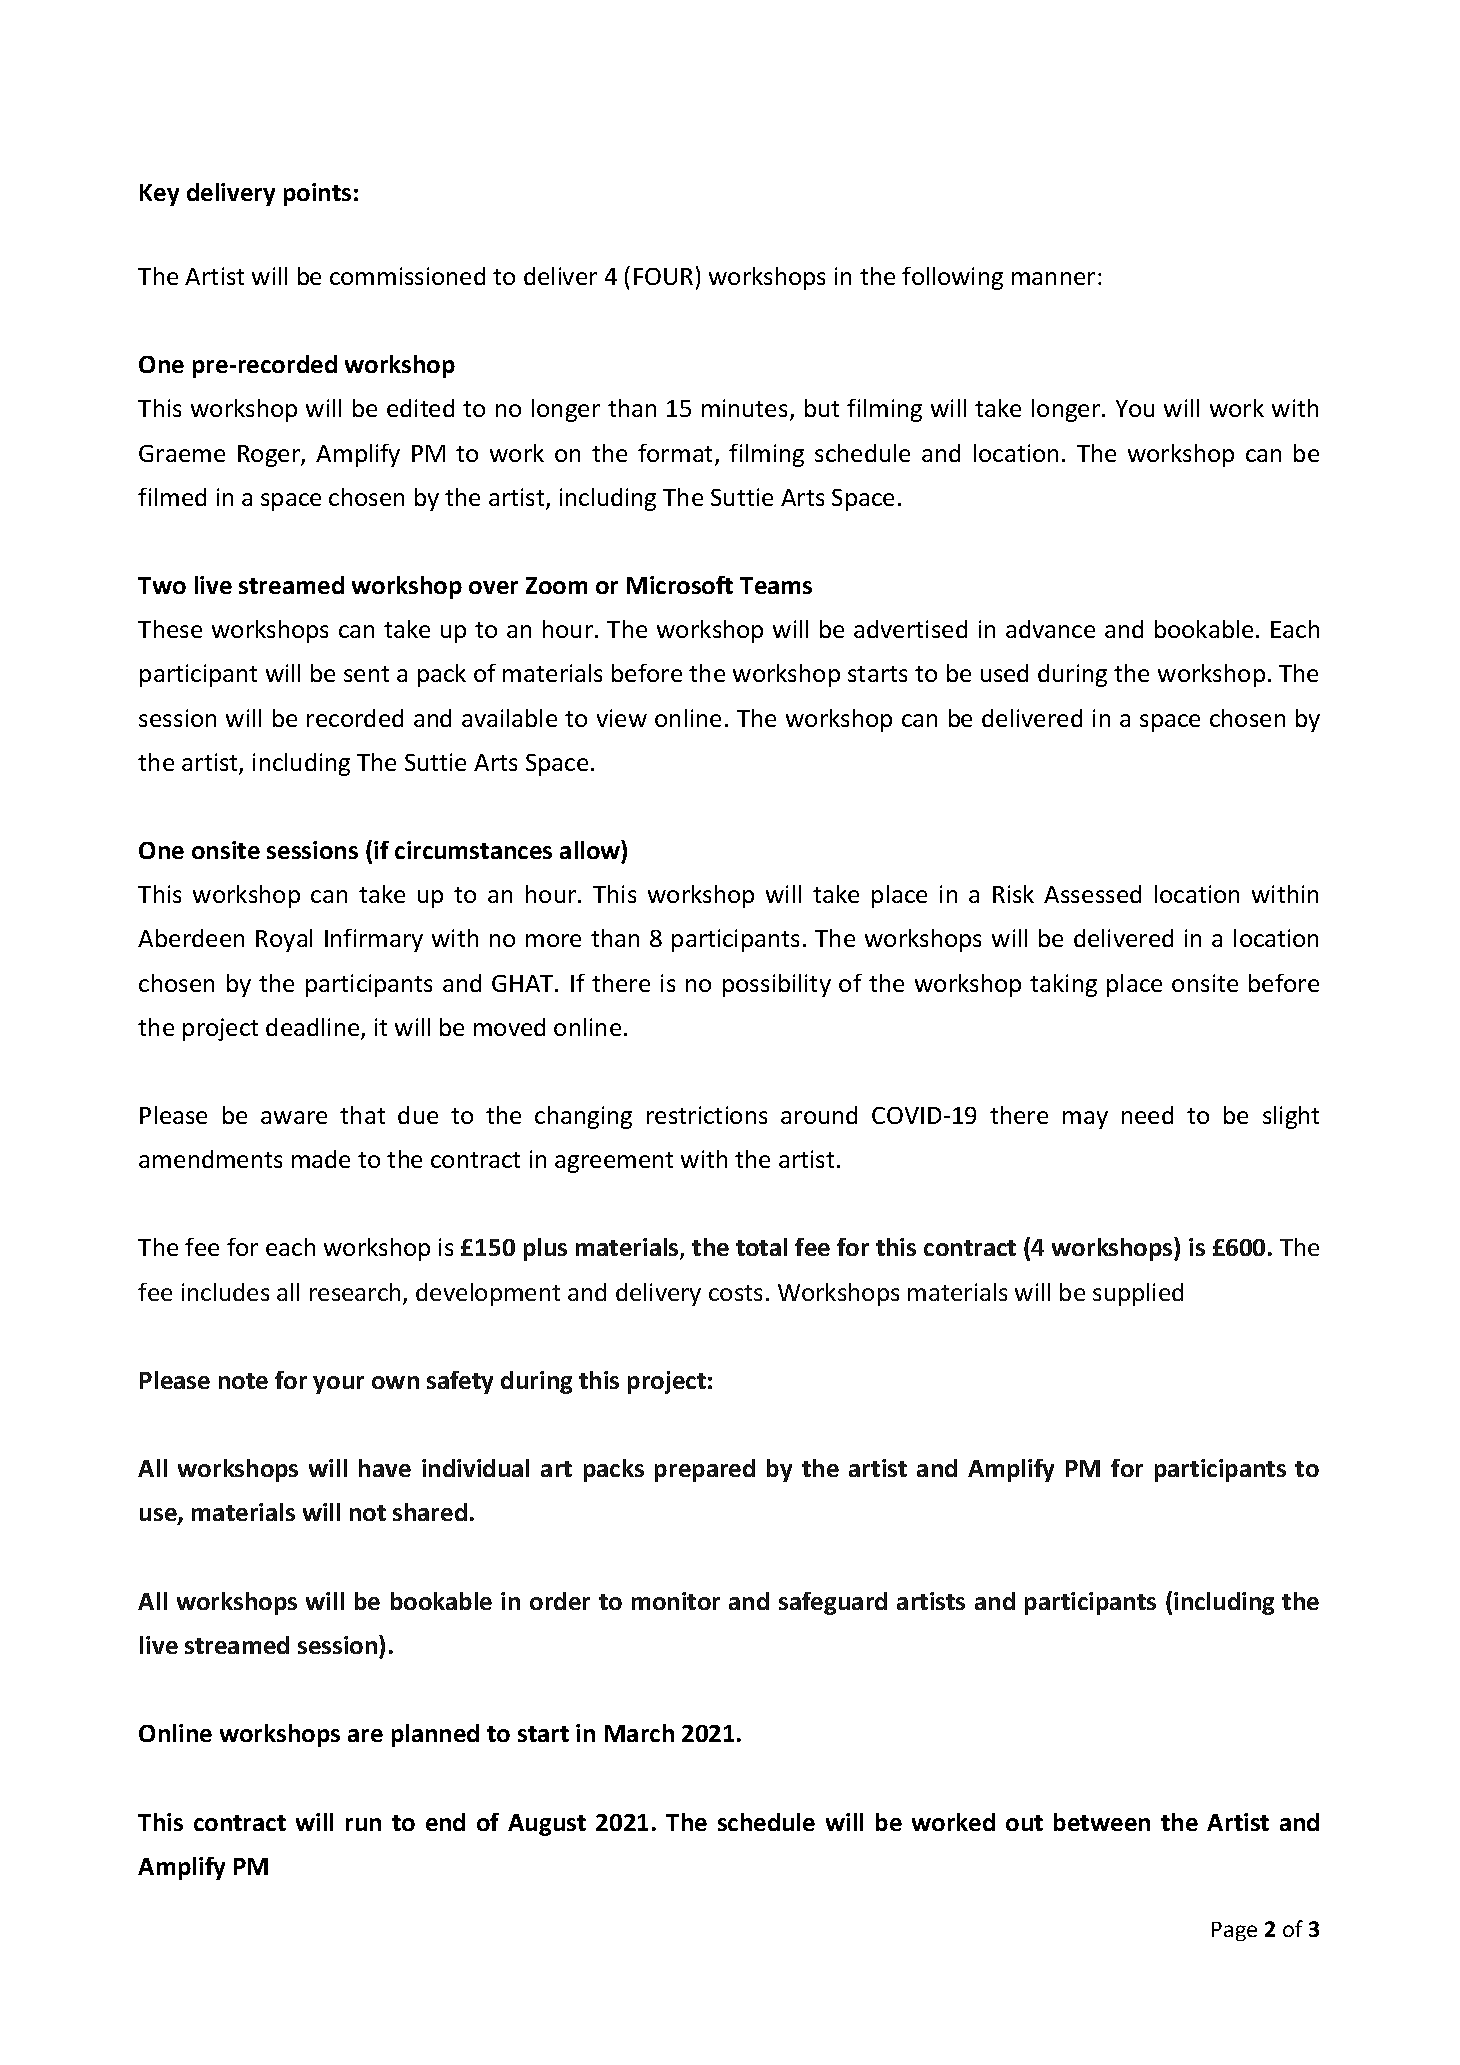  What do you see at coordinates (363, 1824) in the screenshot?
I see `run` at bounding box center [363, 1824].
